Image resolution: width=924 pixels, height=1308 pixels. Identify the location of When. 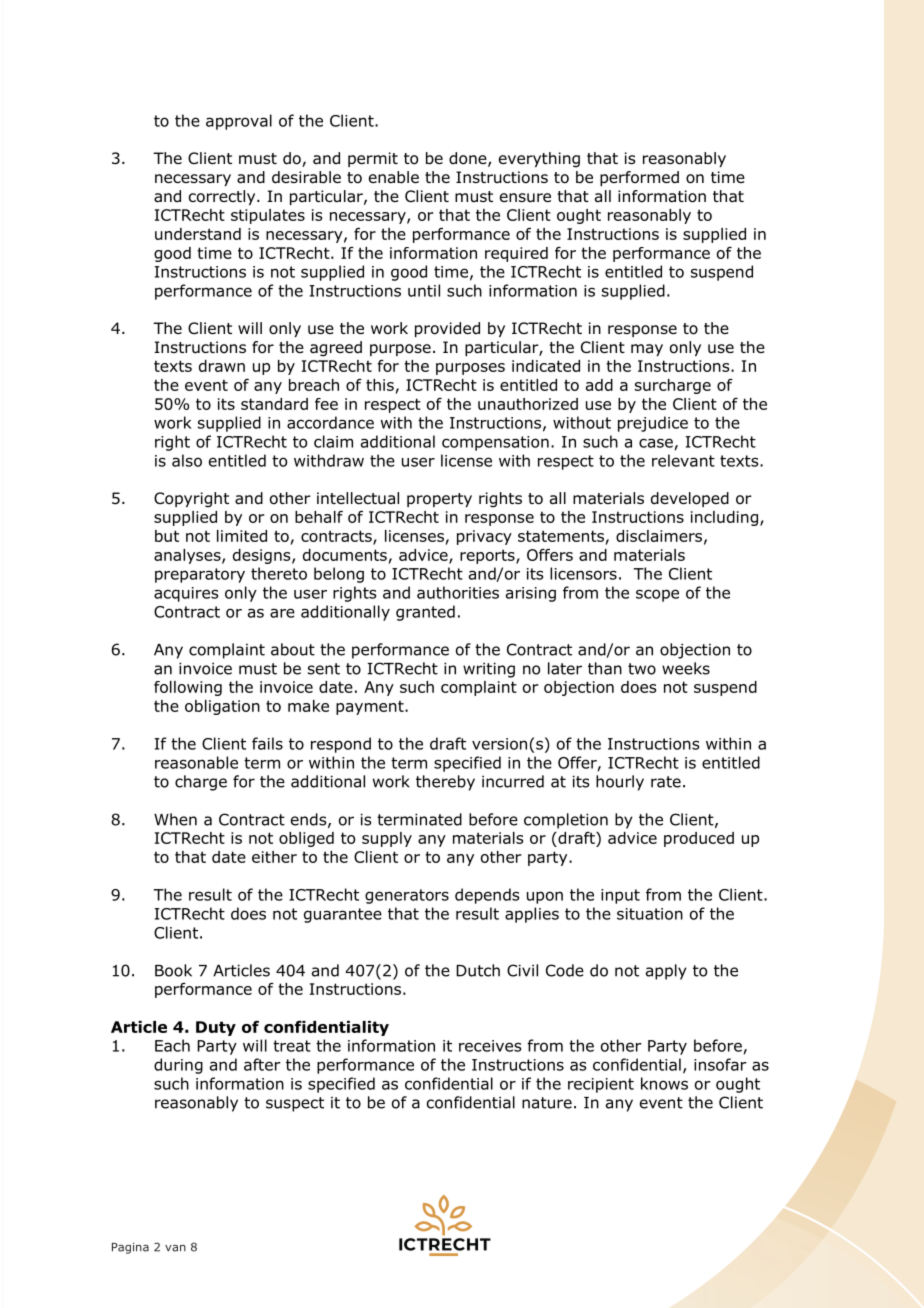
(175, 819).
